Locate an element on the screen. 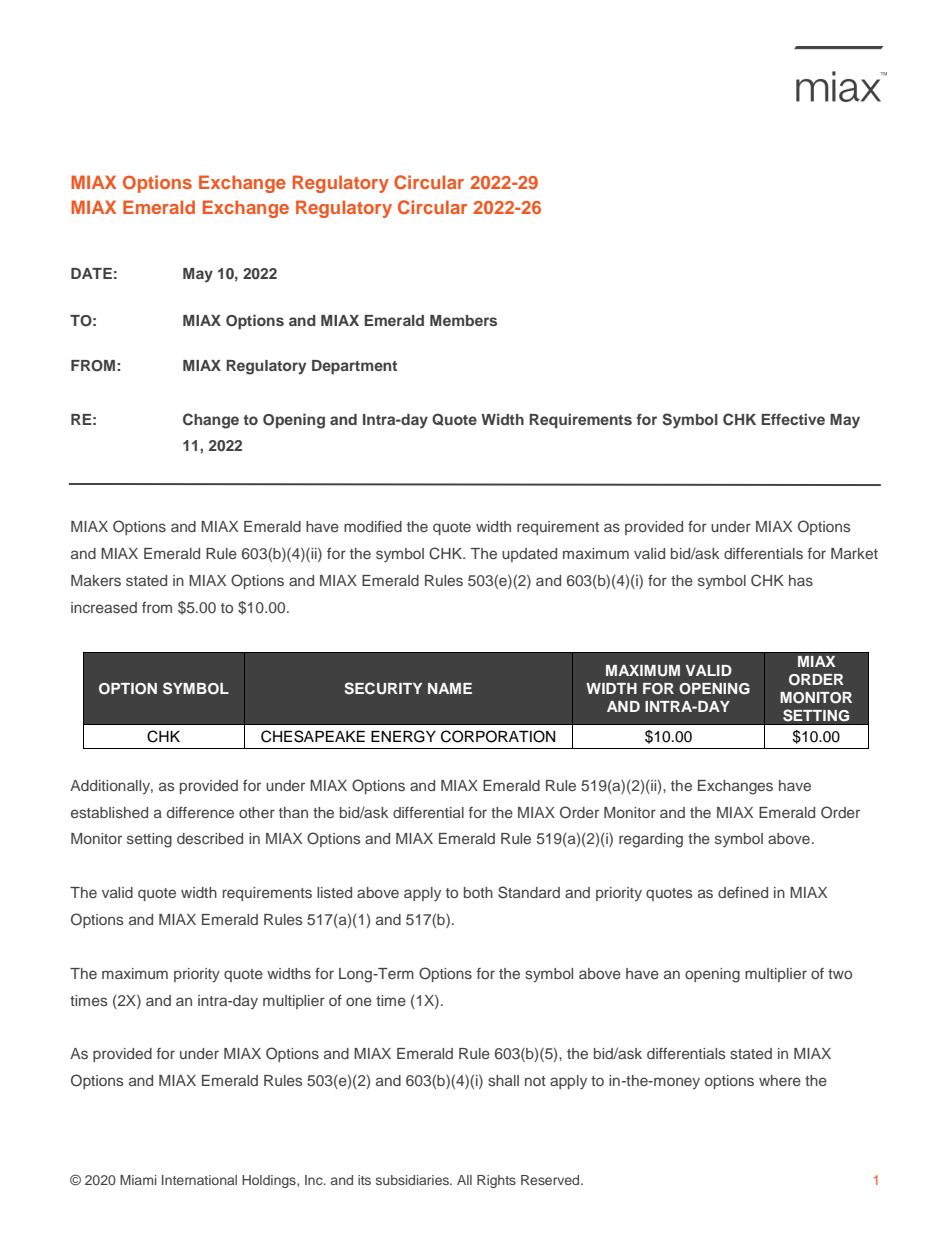  Effective is located at coordinates (793, 419).
